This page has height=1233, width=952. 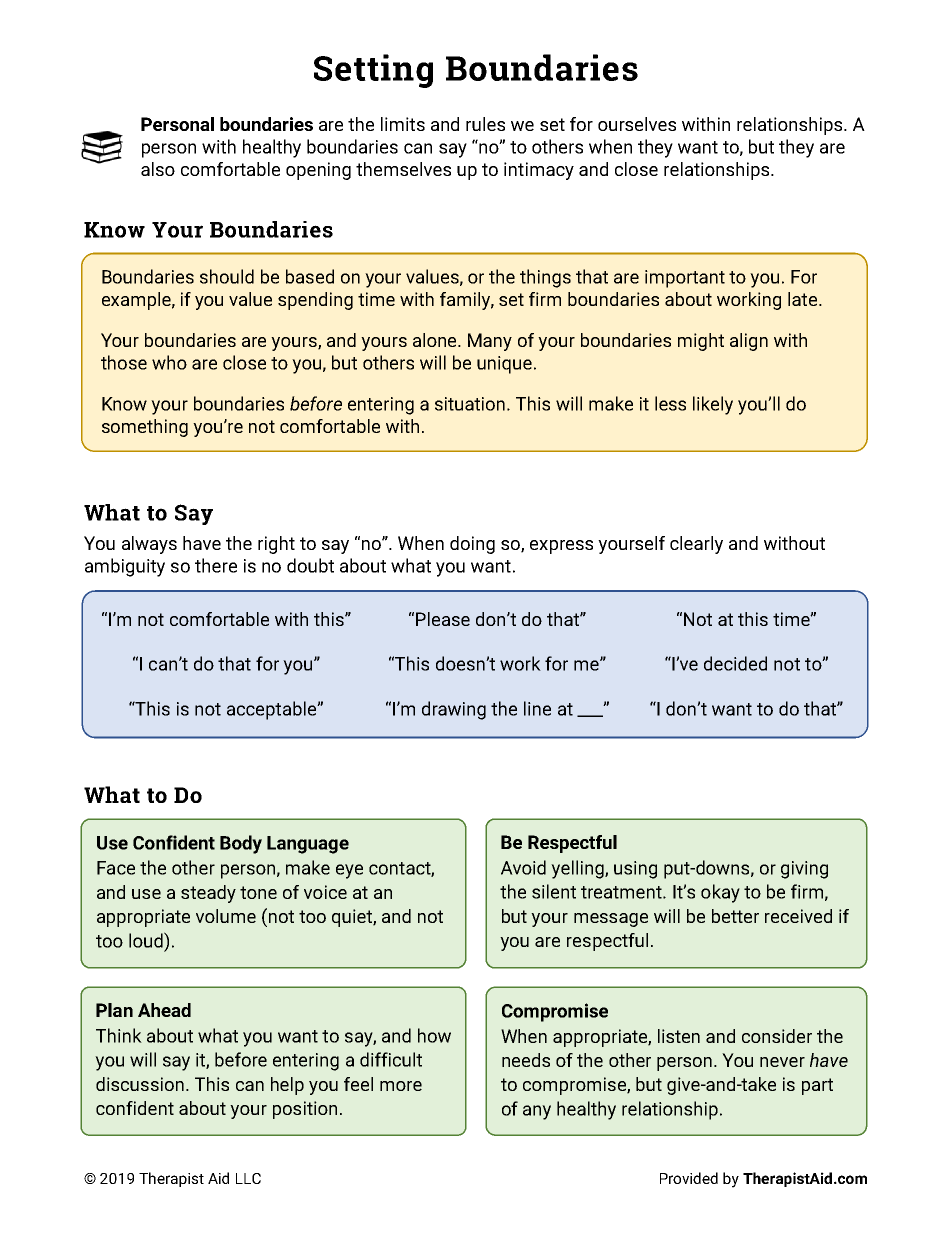 What do you see at coordinates (485, 124) in the page?
I see `rules` at bounding box center [485, 124].
